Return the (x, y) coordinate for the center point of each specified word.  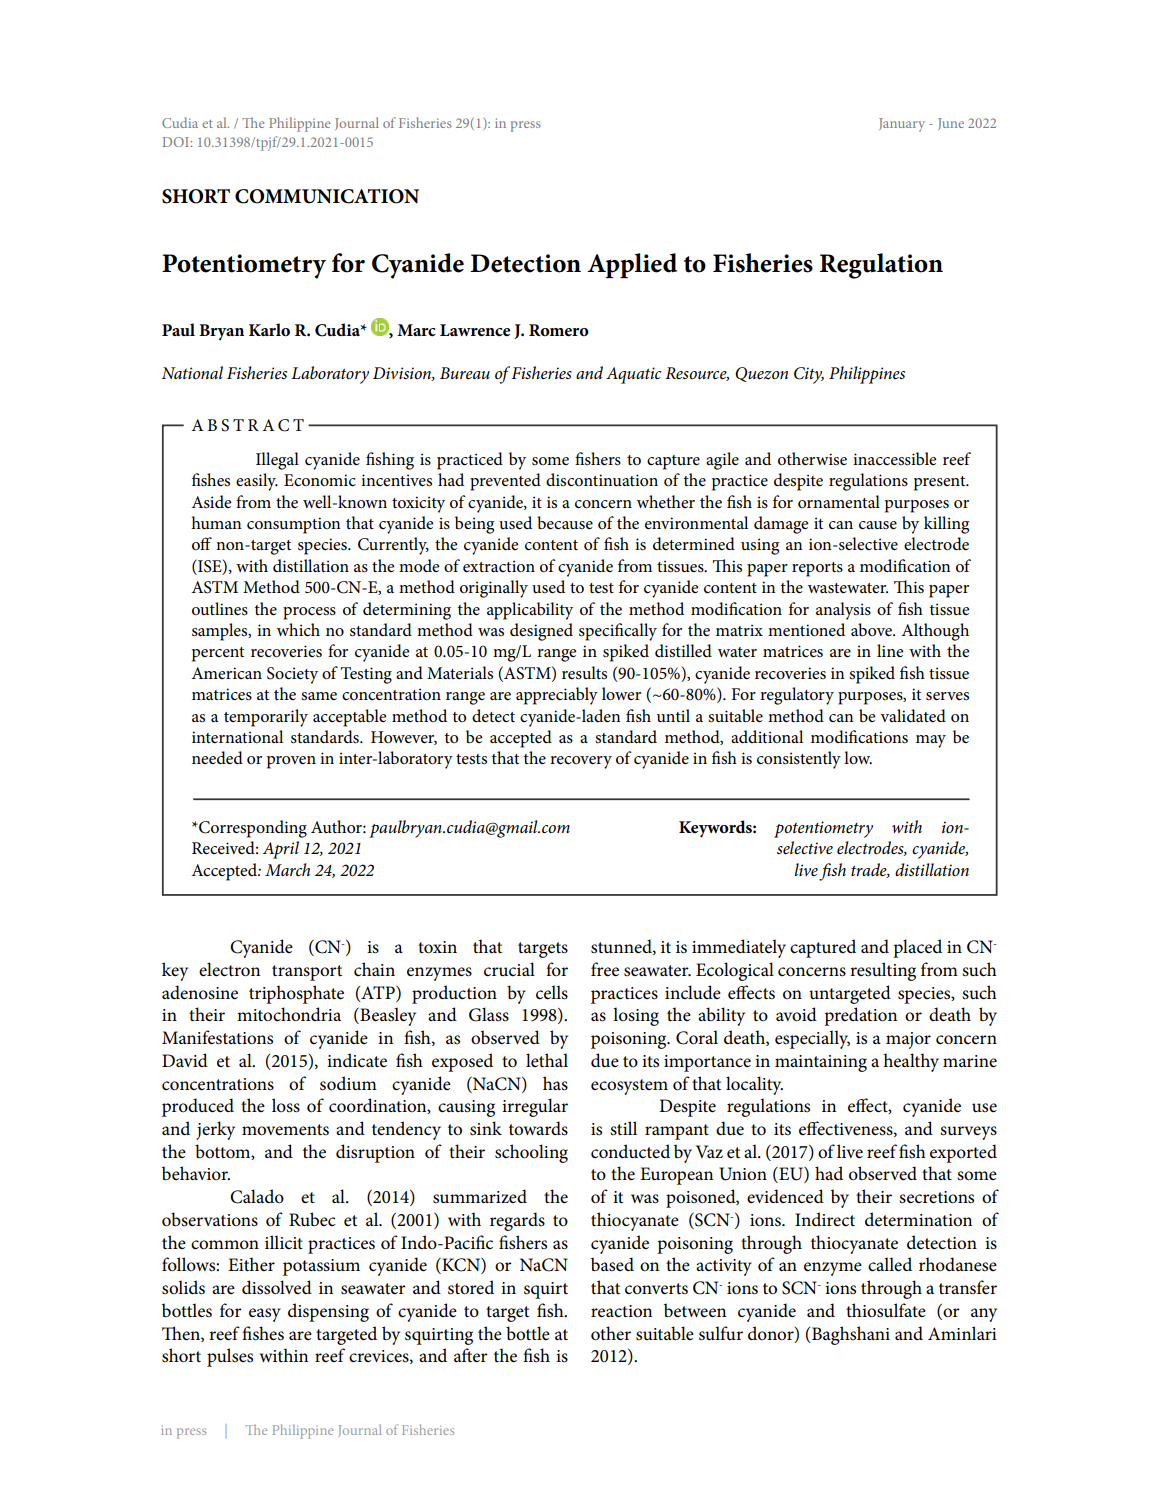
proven (291, 762)
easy (265, 1315)
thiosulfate (886, 1310)
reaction (621, 1311)
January (902, 125)
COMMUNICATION (327, 196)
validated (913, 716)
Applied (632, 265)
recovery (581, 762)
